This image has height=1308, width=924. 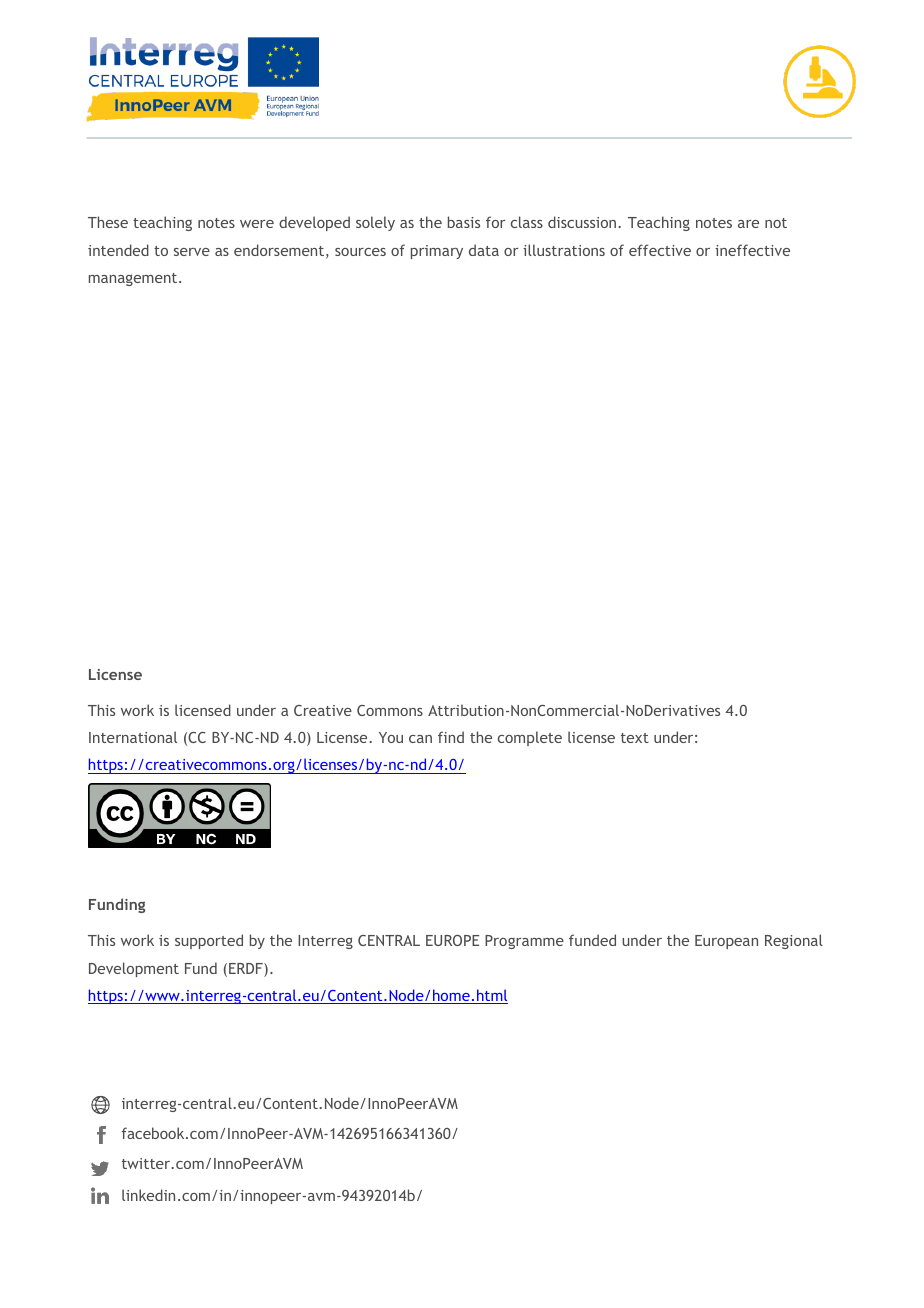 I want to click on serve, so click(x=192, y=252).
